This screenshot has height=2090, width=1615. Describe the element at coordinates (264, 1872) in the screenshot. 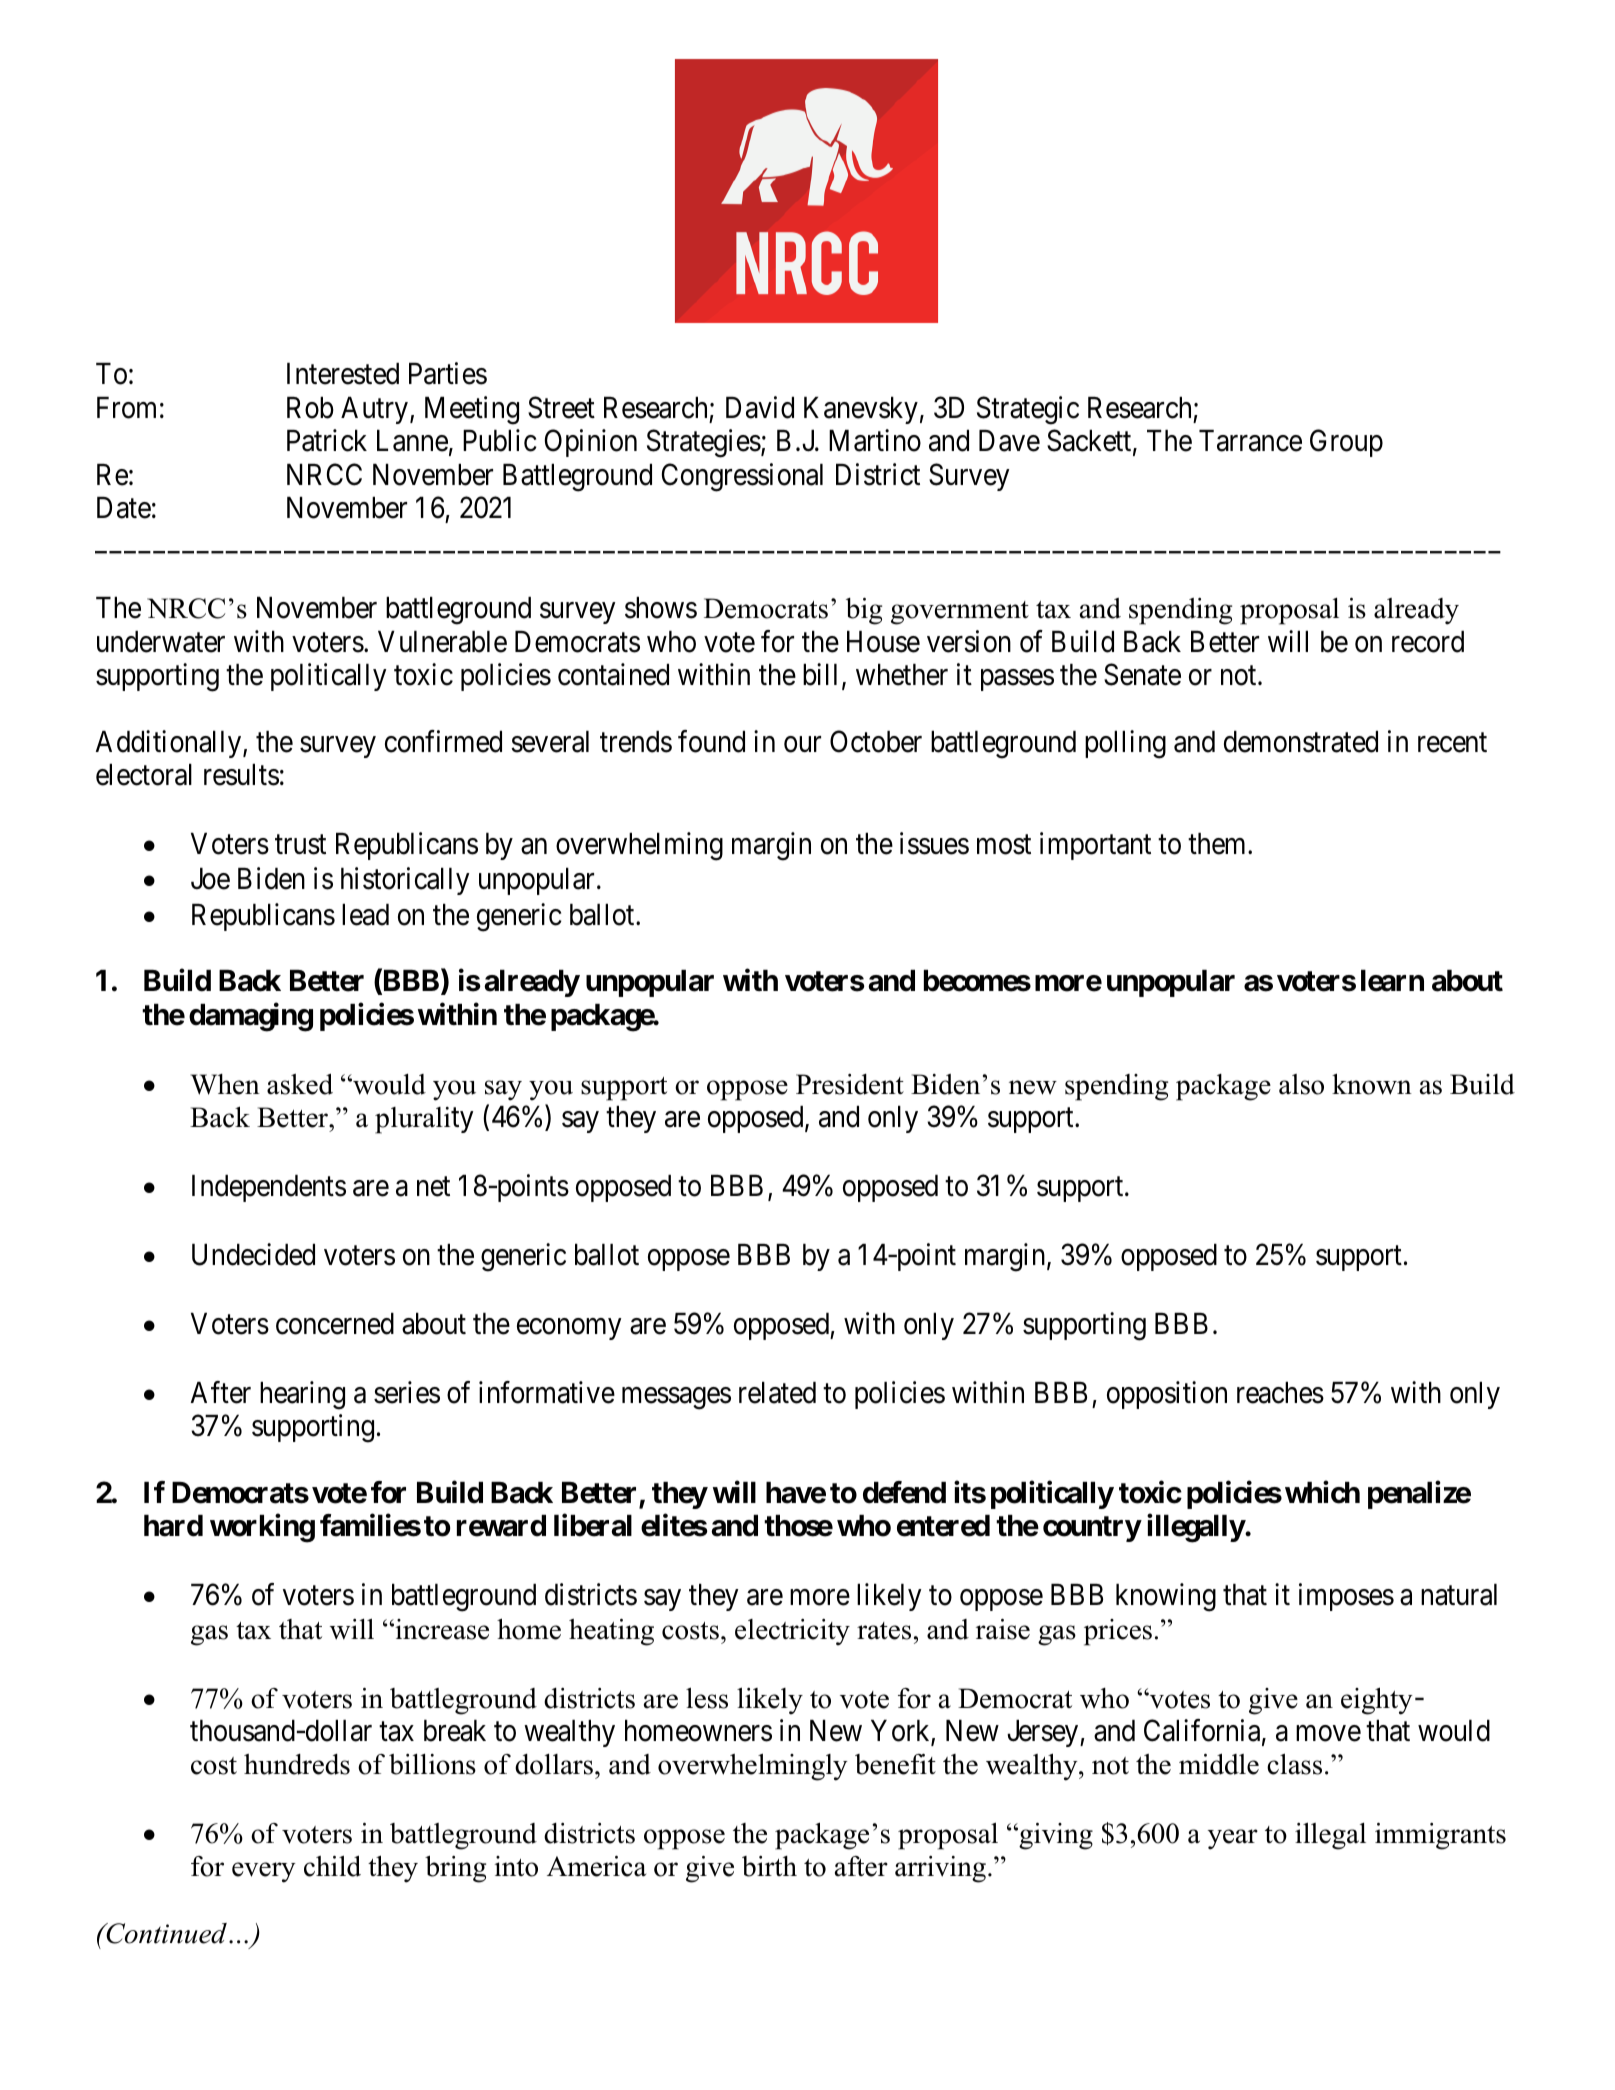

I see `every` at that location.
